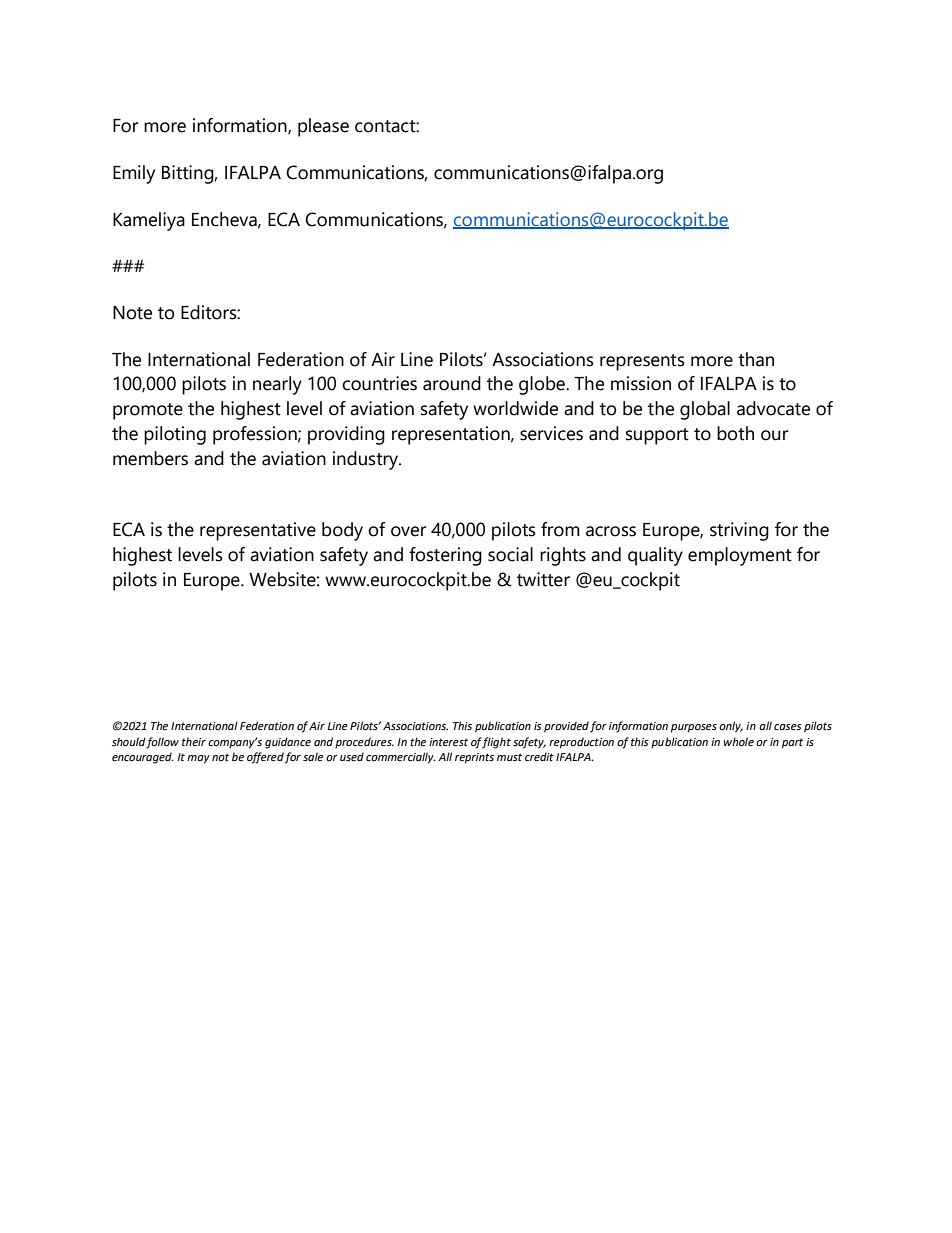  What do you see at coordinates (756, 359) in the screenshot?
I see `than` at bounding box center [756, 359].
